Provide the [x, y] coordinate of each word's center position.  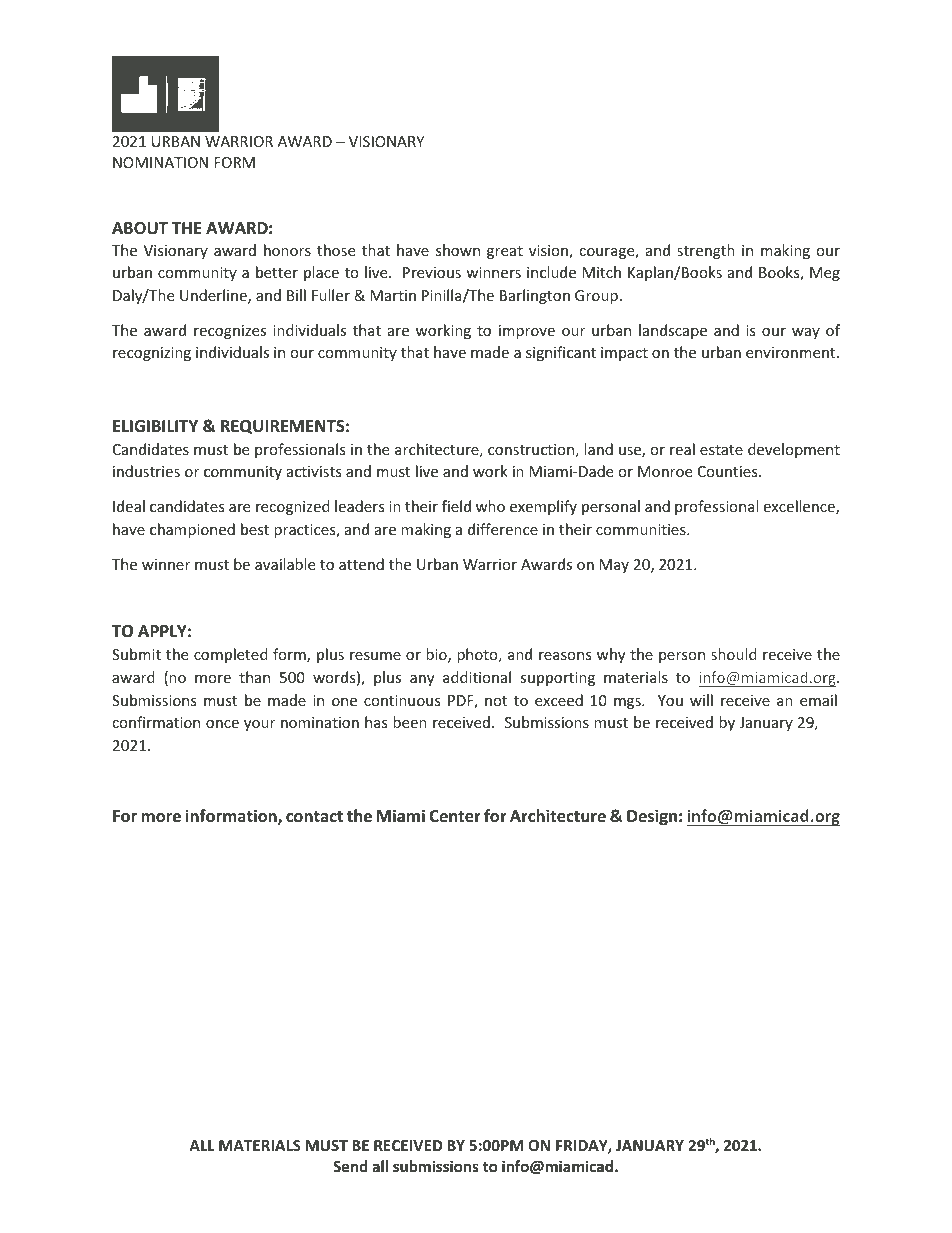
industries [146, 471]
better [277, 272]
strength [706, 251]
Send [350, 1166]
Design [652, 817]
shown [458, 250]
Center [455, 816]
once [222, 724]
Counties [729, 471]
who [490, 506]
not [496, 701]
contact [314, 817]
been [410, 722]
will [701, 700]
